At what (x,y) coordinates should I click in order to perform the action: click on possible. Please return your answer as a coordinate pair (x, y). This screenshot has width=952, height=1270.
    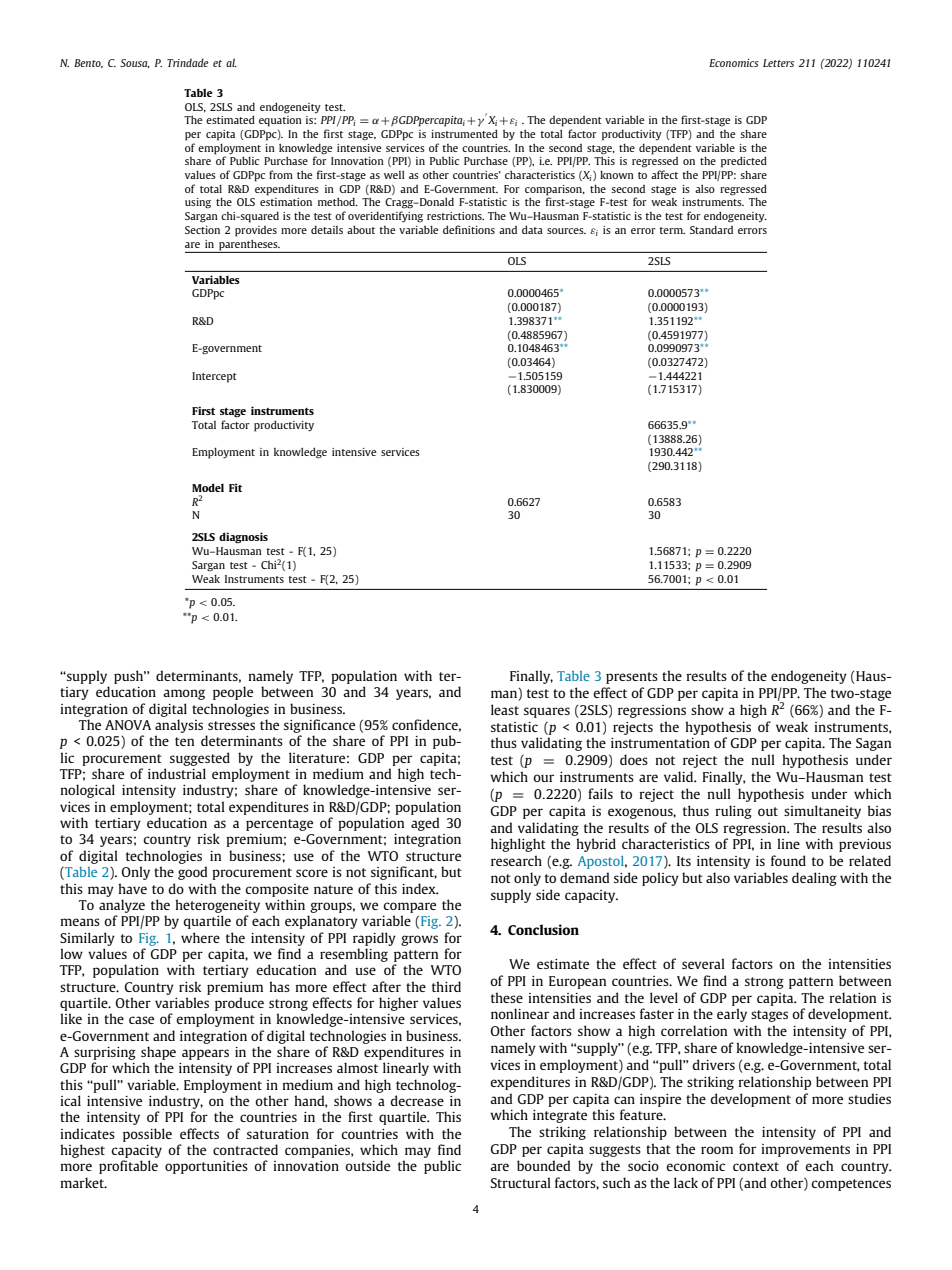
    Looking at the image, I should click on (147, 1135).
